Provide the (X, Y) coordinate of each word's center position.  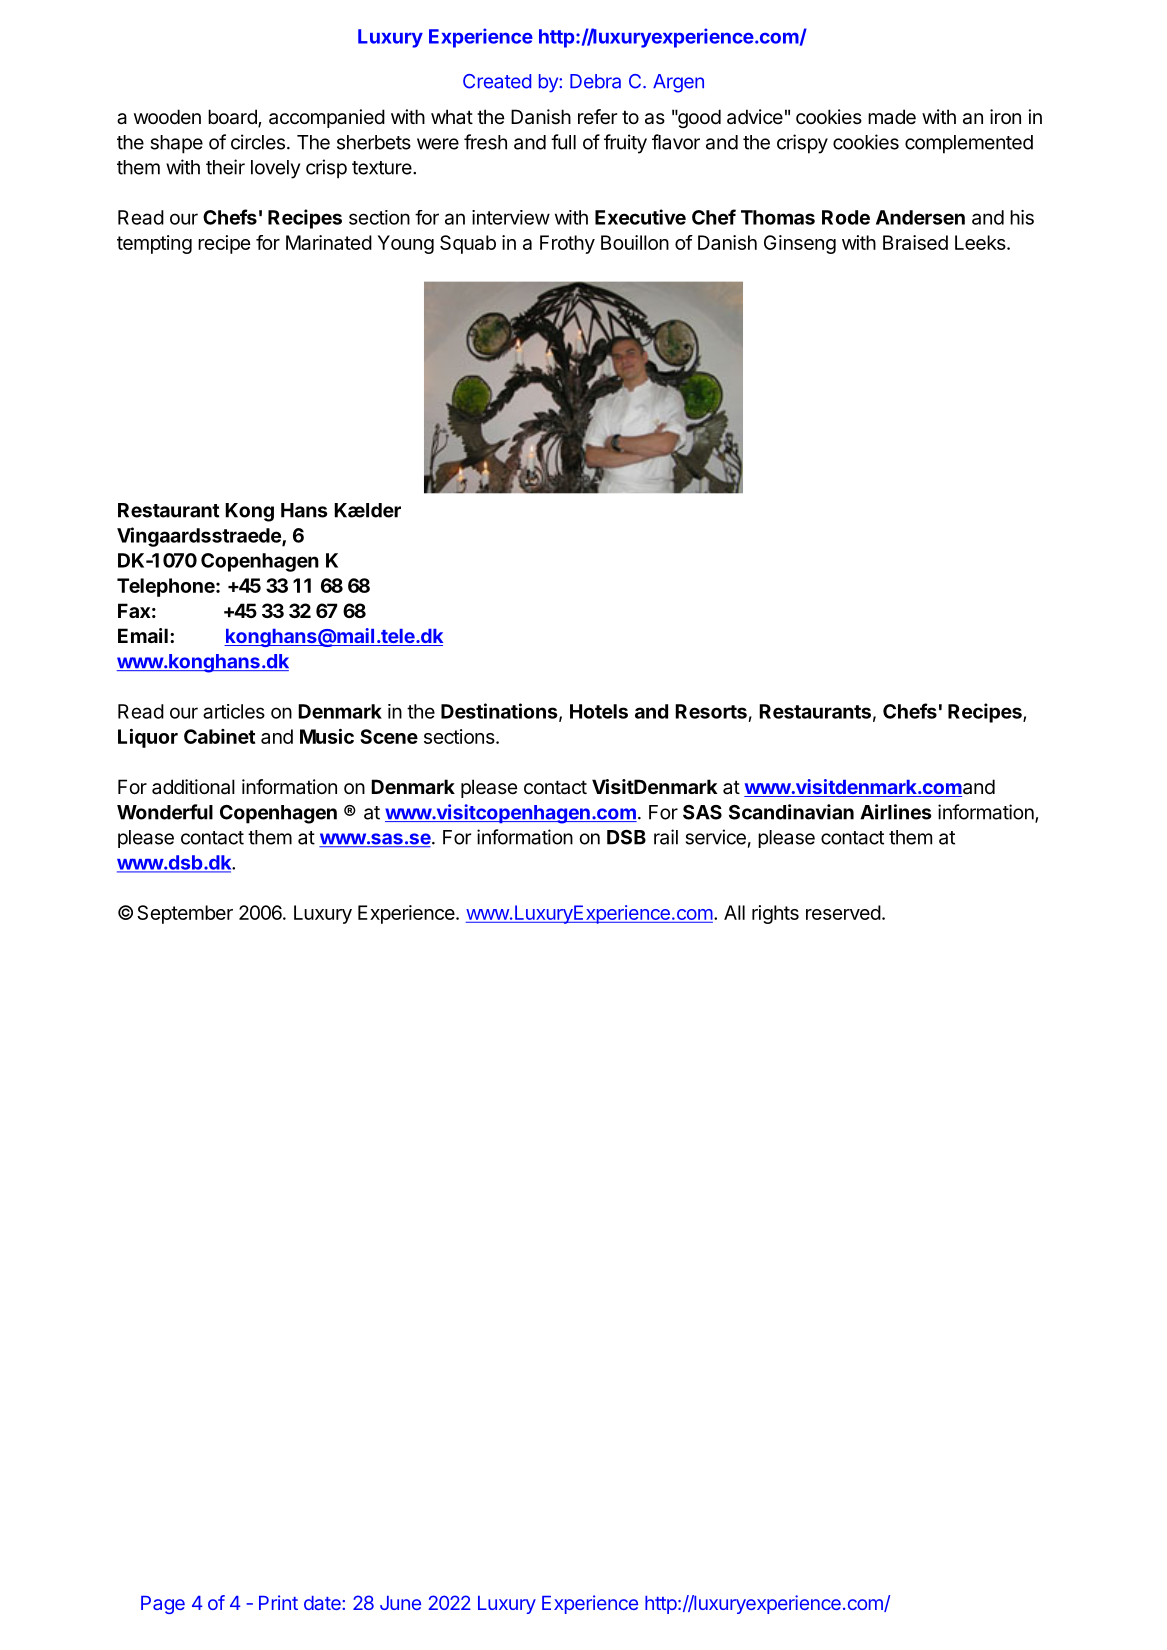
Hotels (599, 711)
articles (234, 711)
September (185, 914)
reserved (843, 912)
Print (278, 1602)
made (892, 117)
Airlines (895, 812)
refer (597, 117)
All (734, 912)
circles (258, 142)
